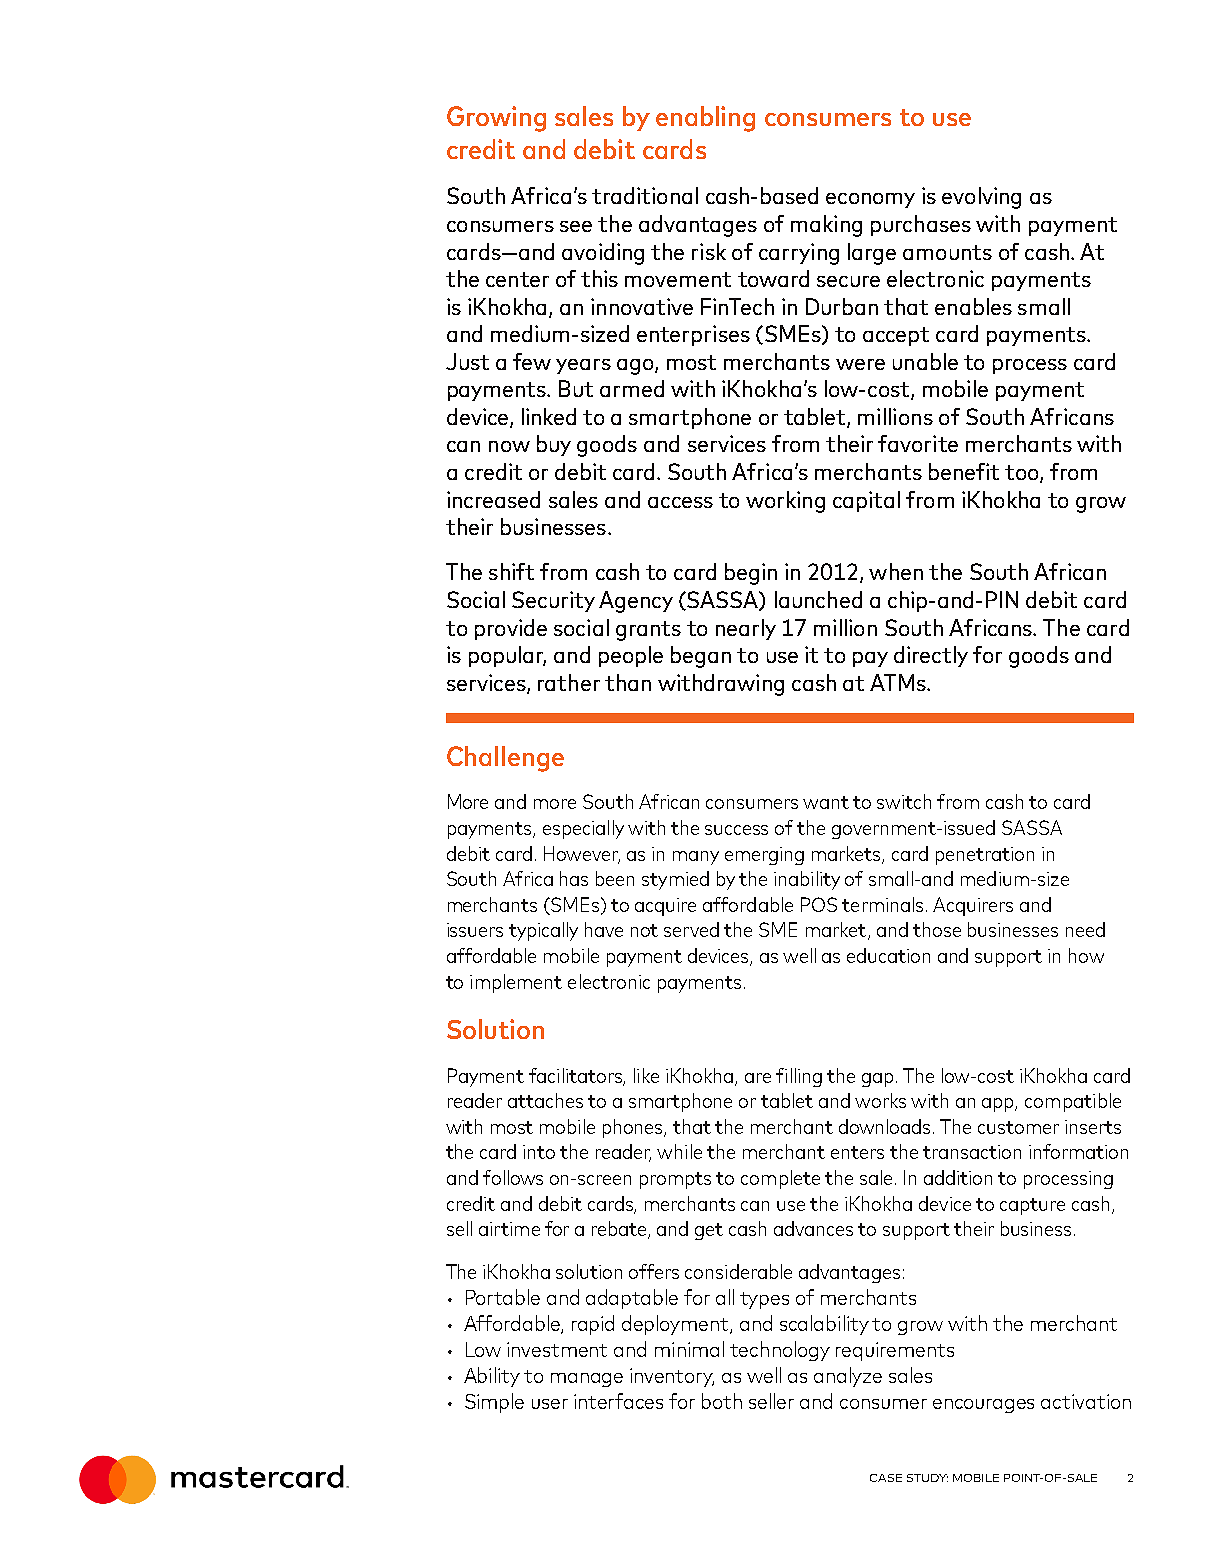 Image resolution: width=1205 pixels, height=1559 pixels. I want to click on see, so click(576, 226).
